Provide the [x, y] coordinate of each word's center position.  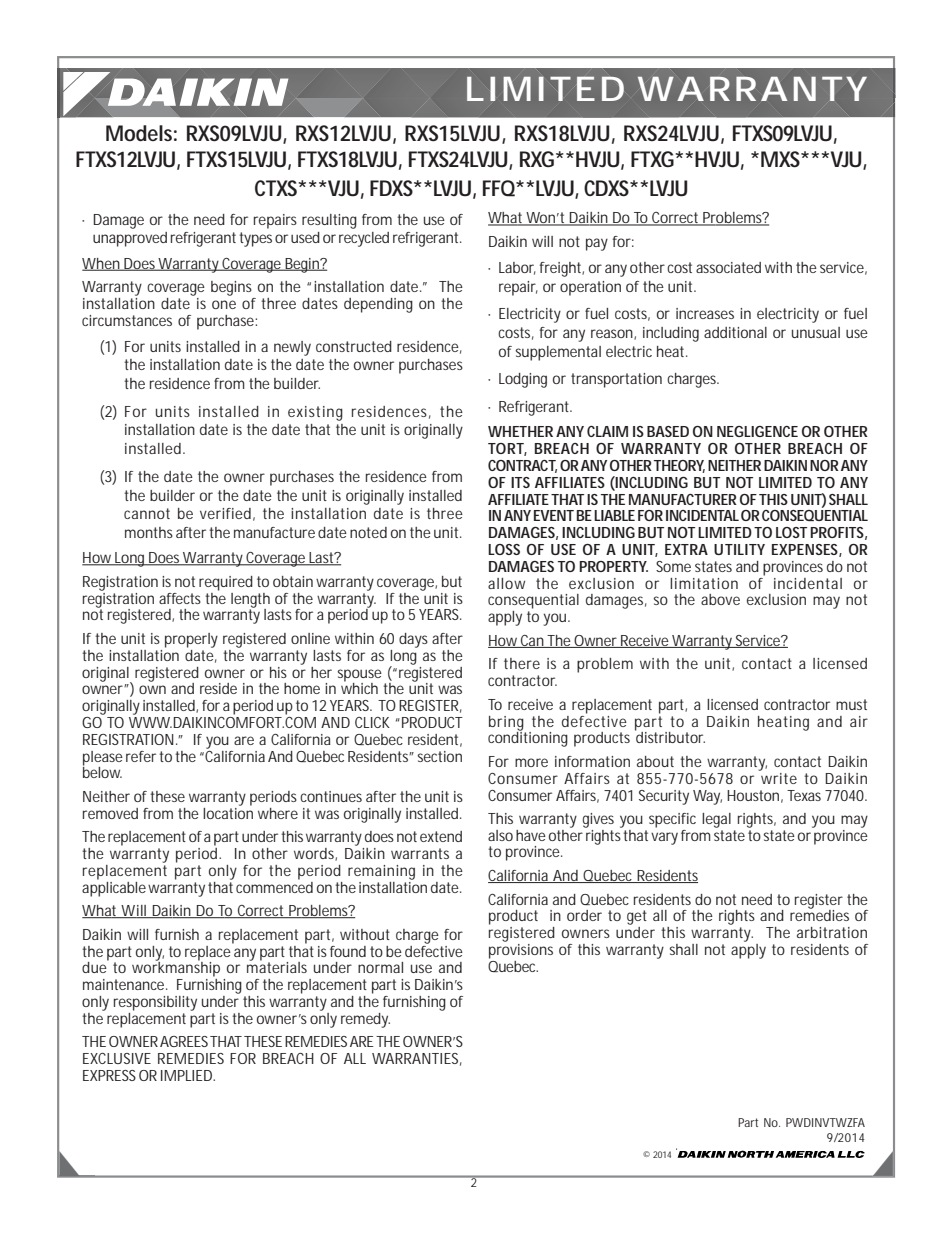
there [522, 663]
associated [728, 267]
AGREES [185, 1041]
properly [191, 640]
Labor [517, 268]
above [720, 599]
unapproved [130, 239]
